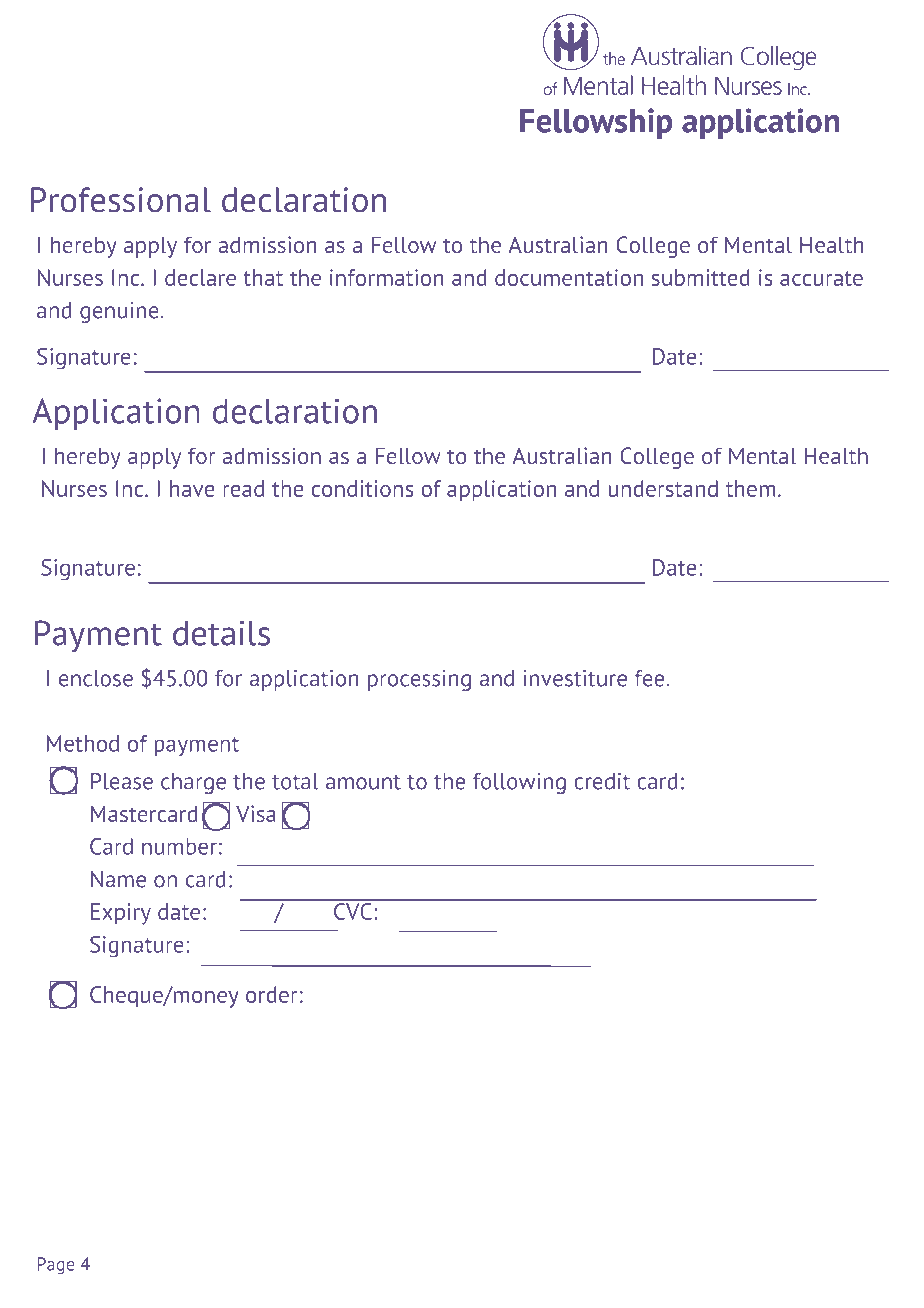 This image has width=924, height=1308. I want to click on them, so click(751, 488).
